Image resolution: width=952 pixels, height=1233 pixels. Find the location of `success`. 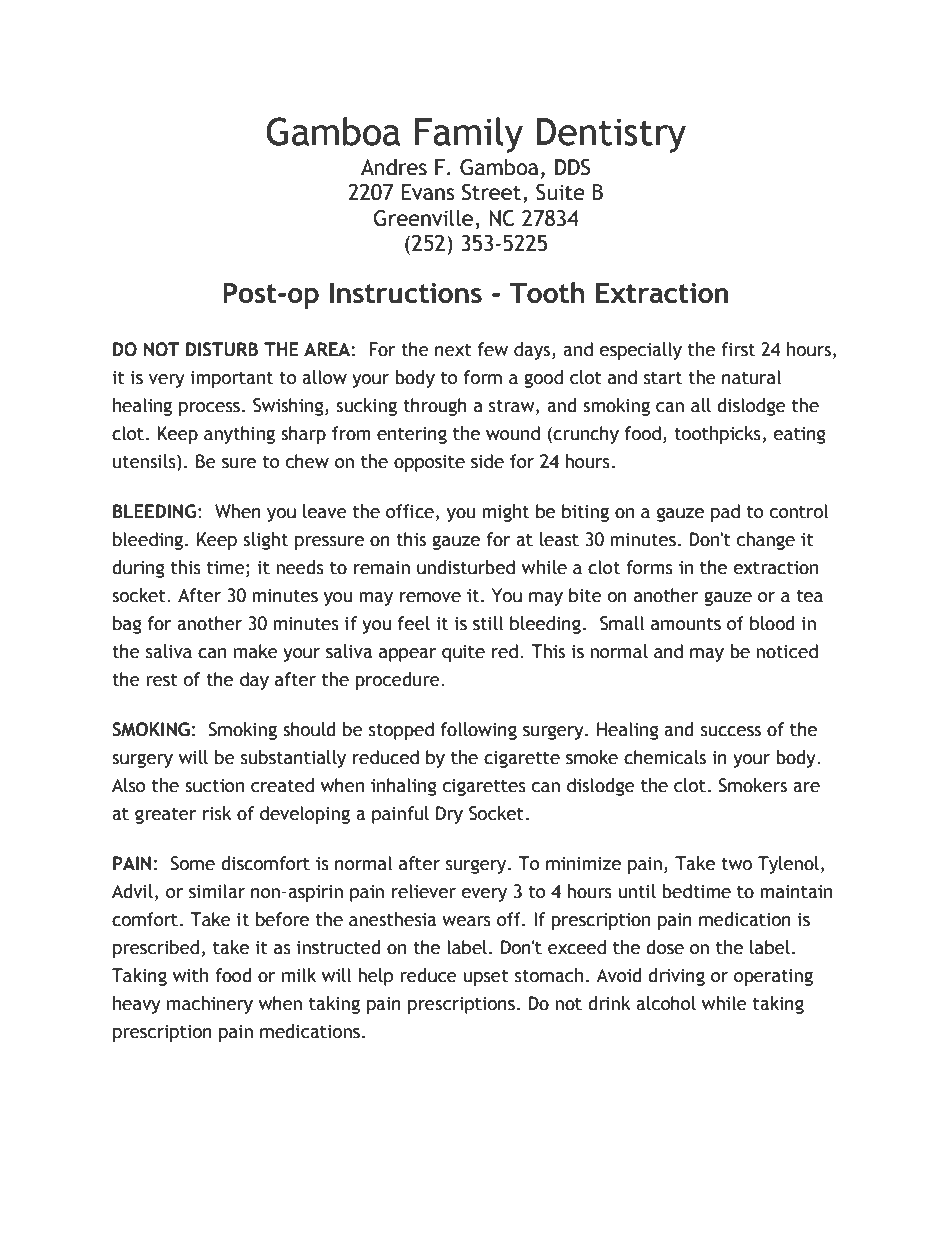

success is located at coordinates (731, 731).
